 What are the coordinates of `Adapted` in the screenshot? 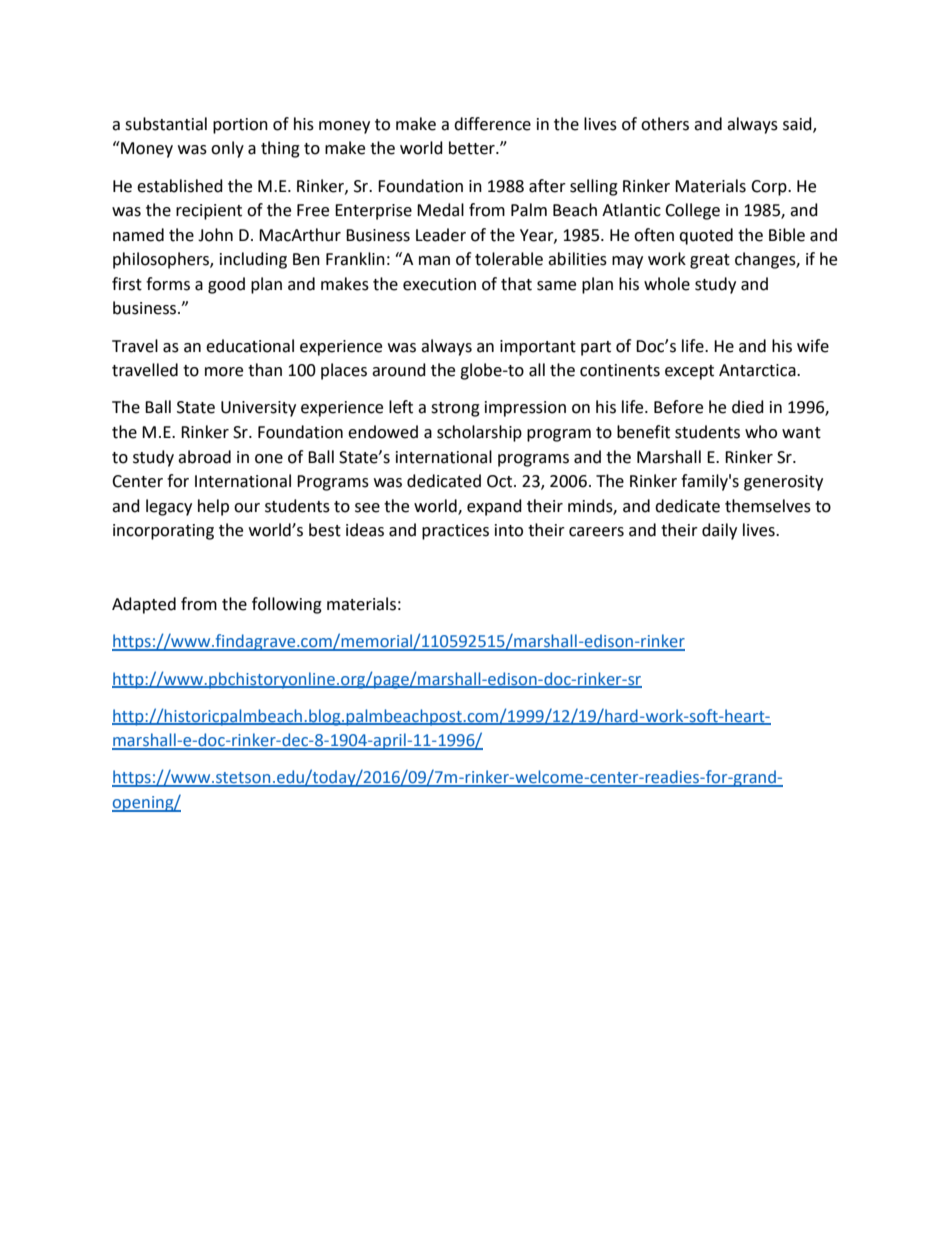 It's located at (144, 605).
